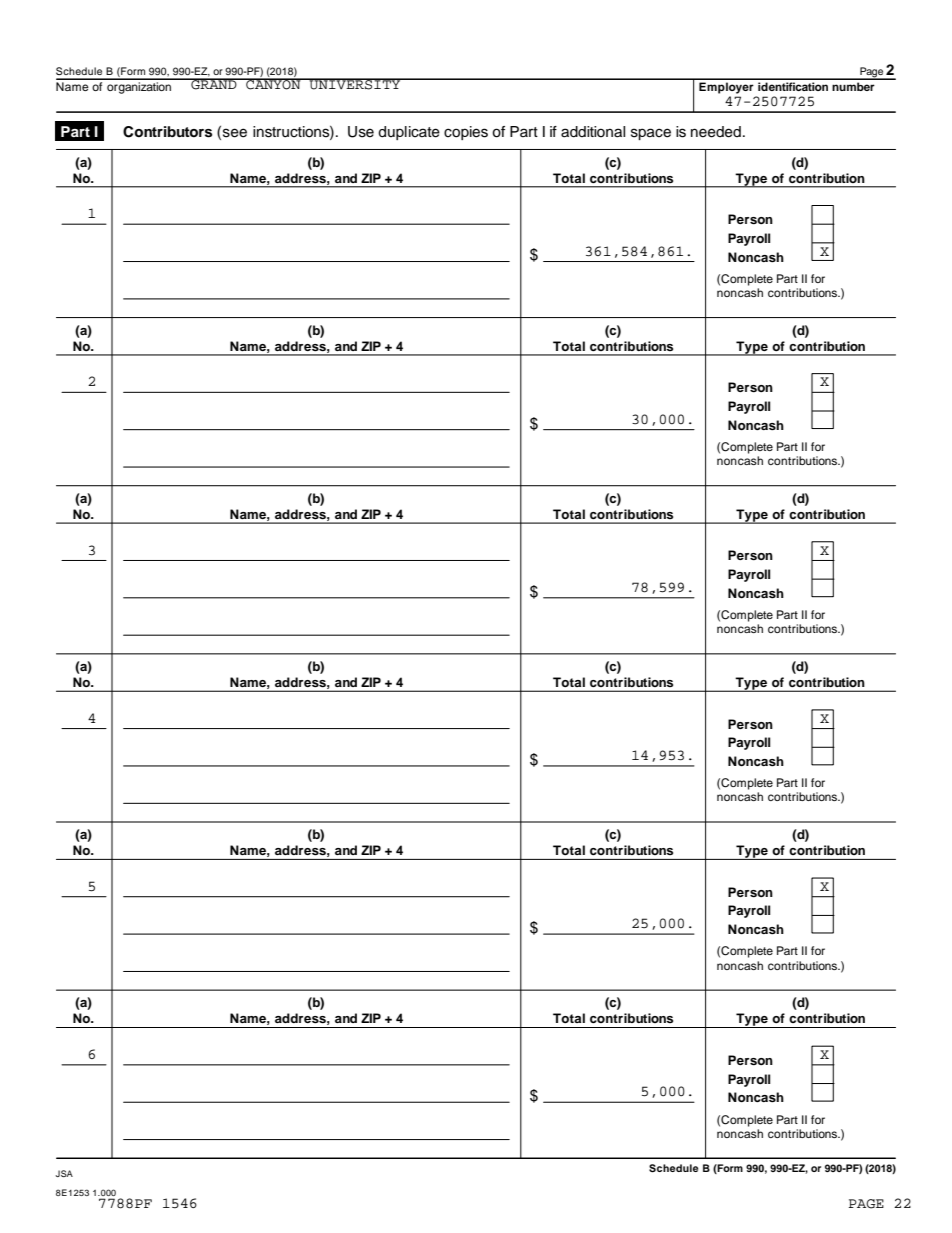 Image resolution: width=952 pixels, height=1233 pixels. What do you see at coordinates (214, 84) in the screenshot?
I see `GRAND` at bounding box center [214, 84].
